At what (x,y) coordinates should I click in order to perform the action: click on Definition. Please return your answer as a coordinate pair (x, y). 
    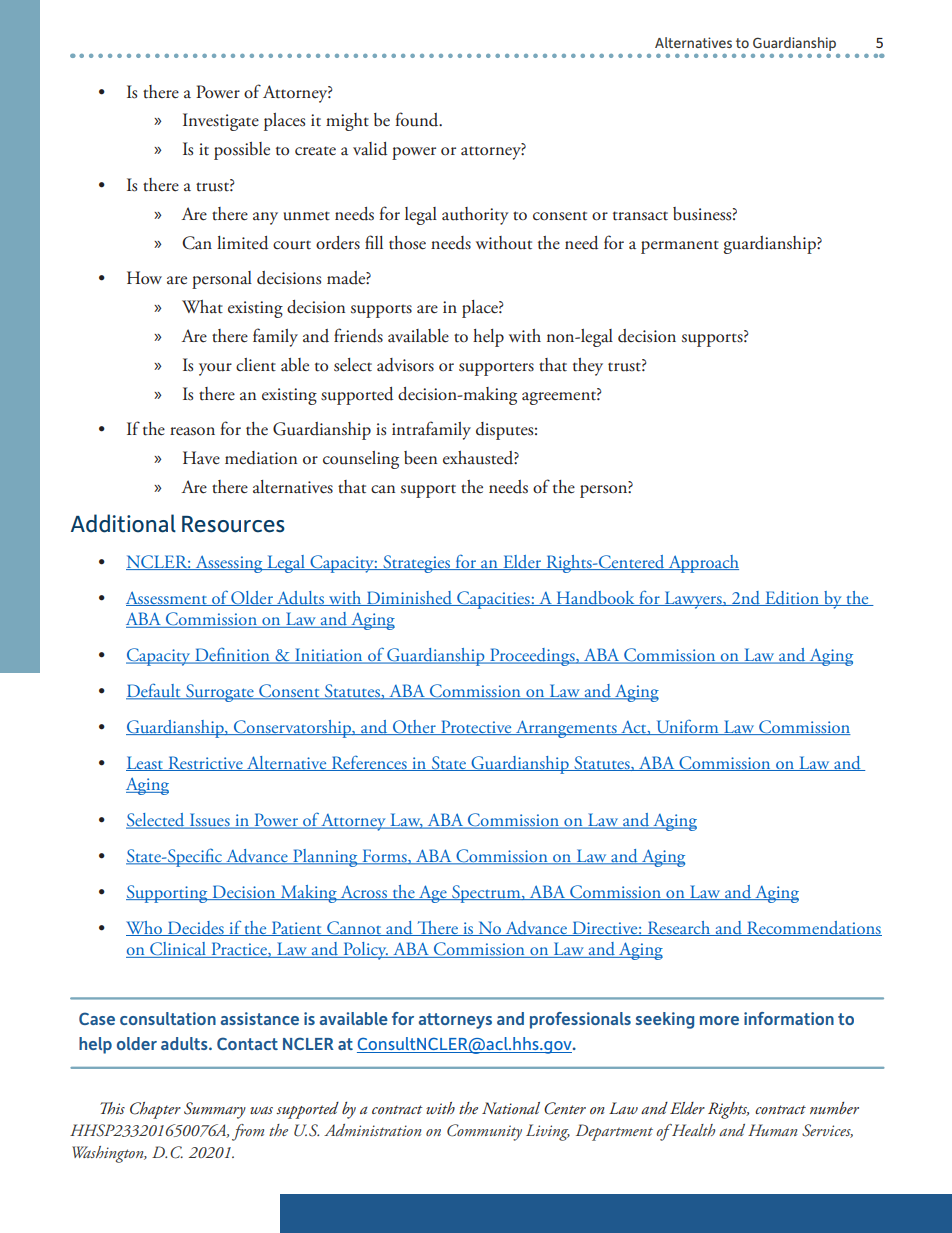
    Looking at the image, I should click on (232, 655).
